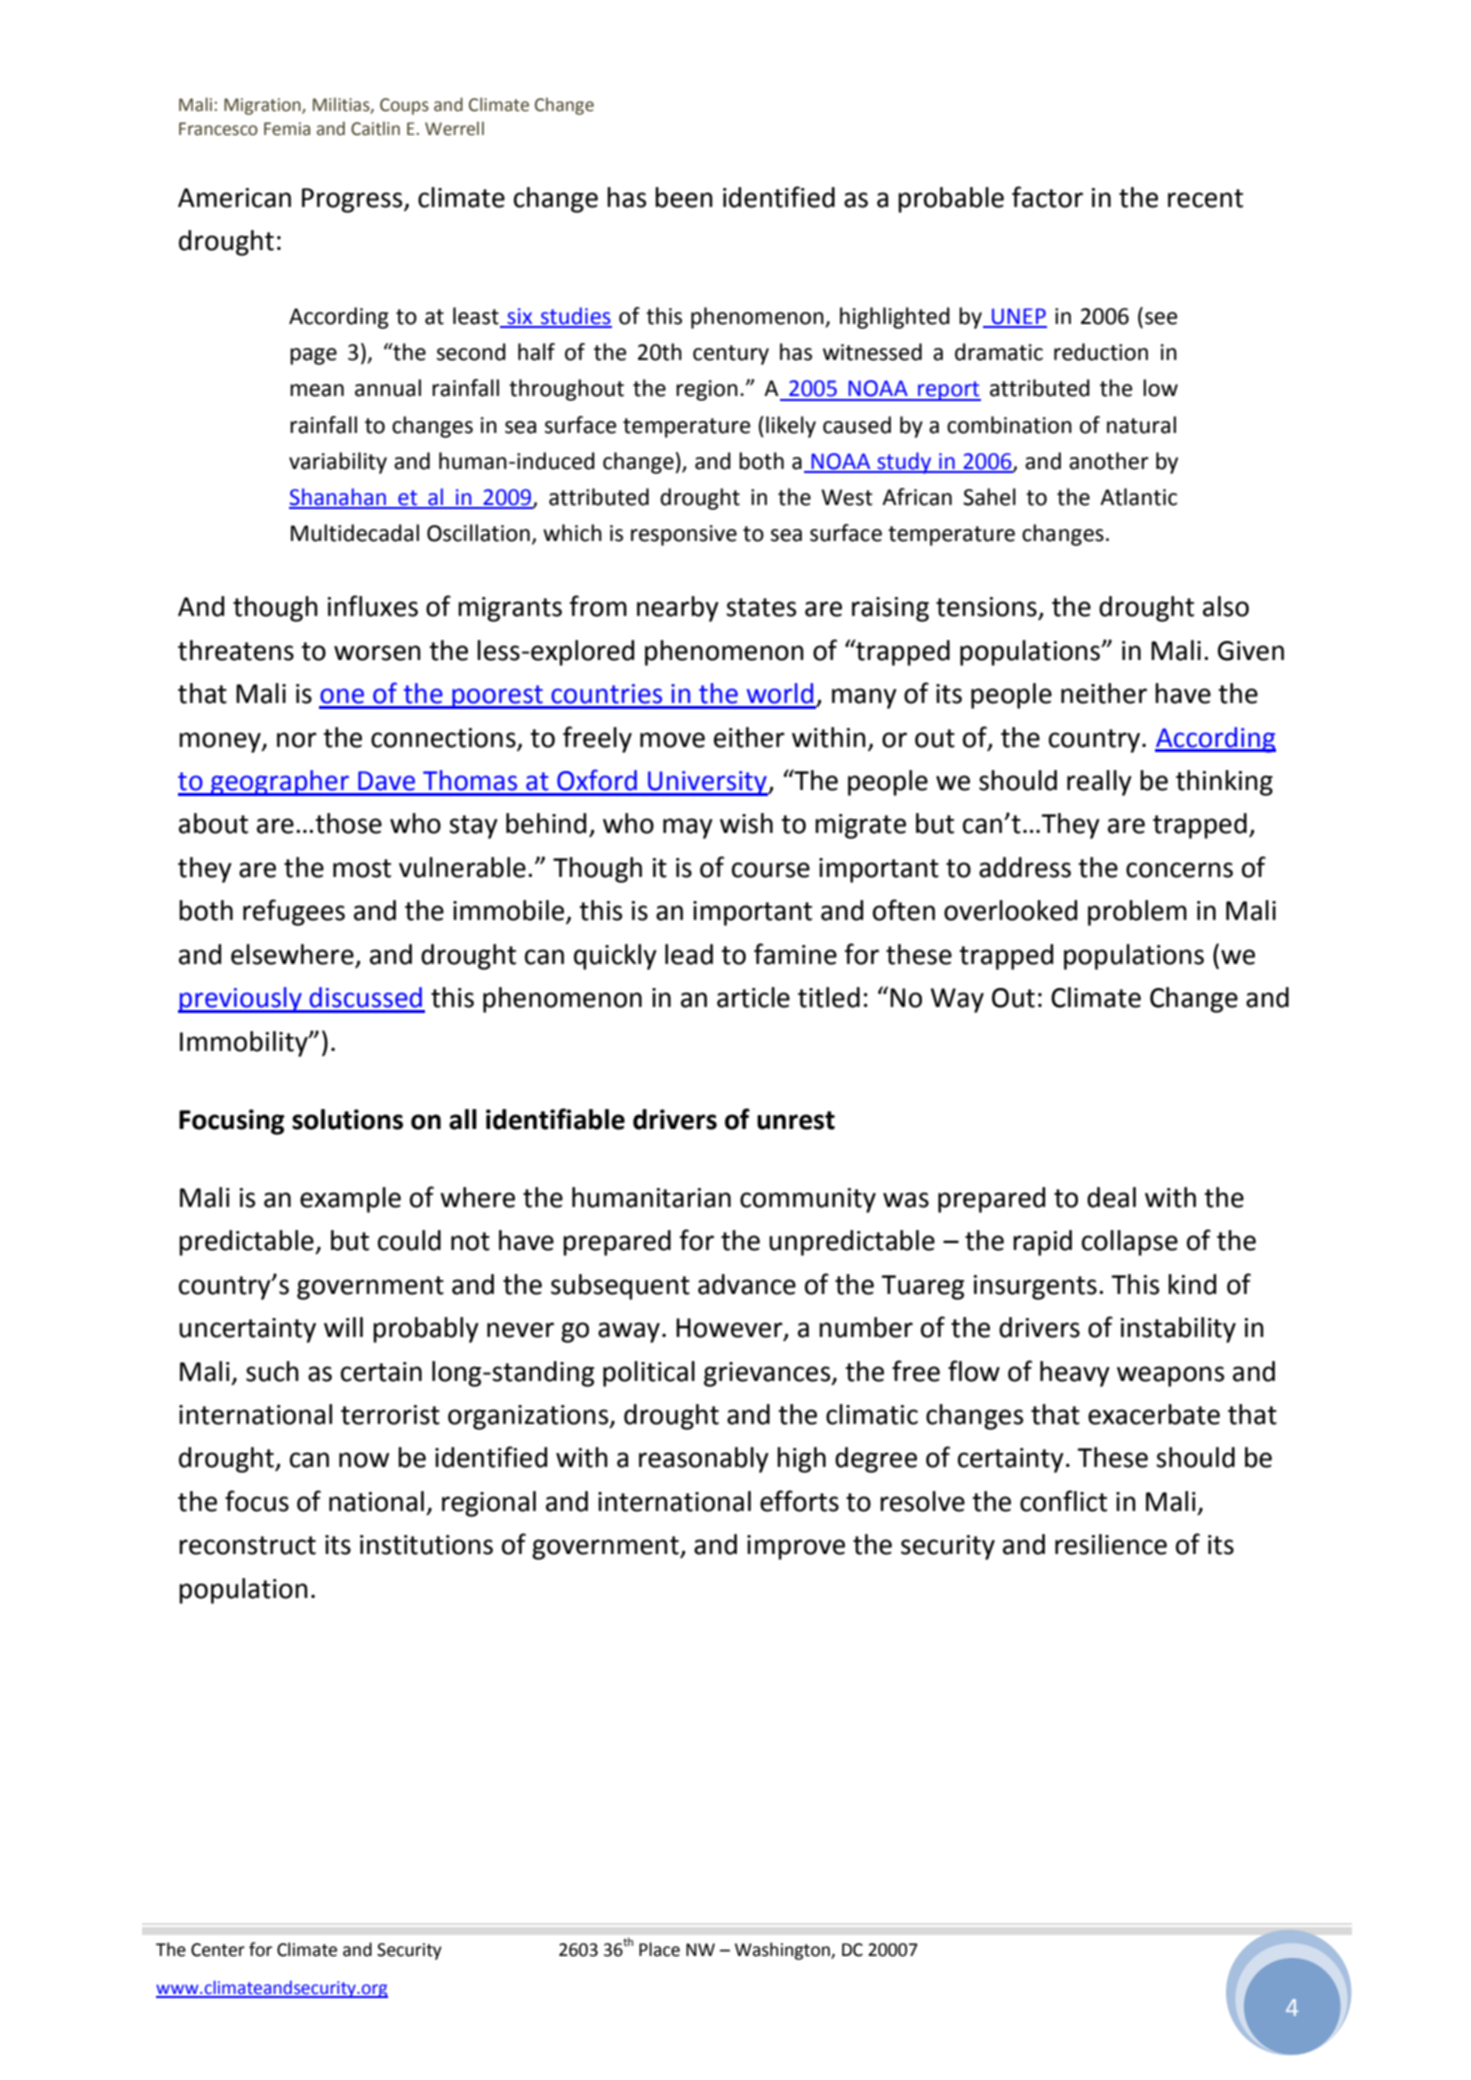 This screenshot has width=1471, height=2080. Describe the element at coordinates (1226, 606) in the screenshot. I see `also` at that location.
